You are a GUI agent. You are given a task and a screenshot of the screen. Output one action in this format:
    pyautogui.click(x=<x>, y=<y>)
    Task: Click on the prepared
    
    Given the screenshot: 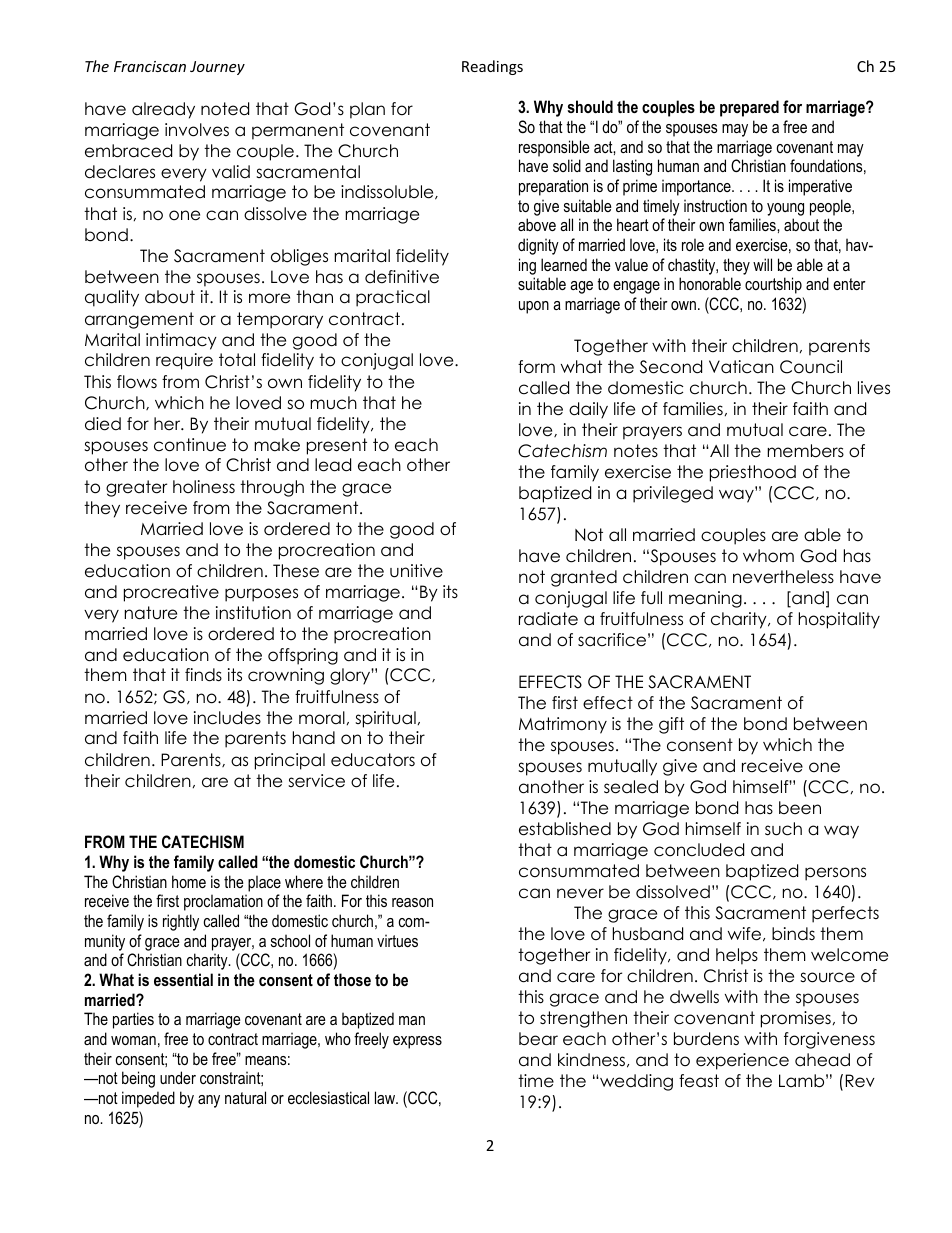 What is the action you would take?
    pyautogui.click(x=749, y=108)
